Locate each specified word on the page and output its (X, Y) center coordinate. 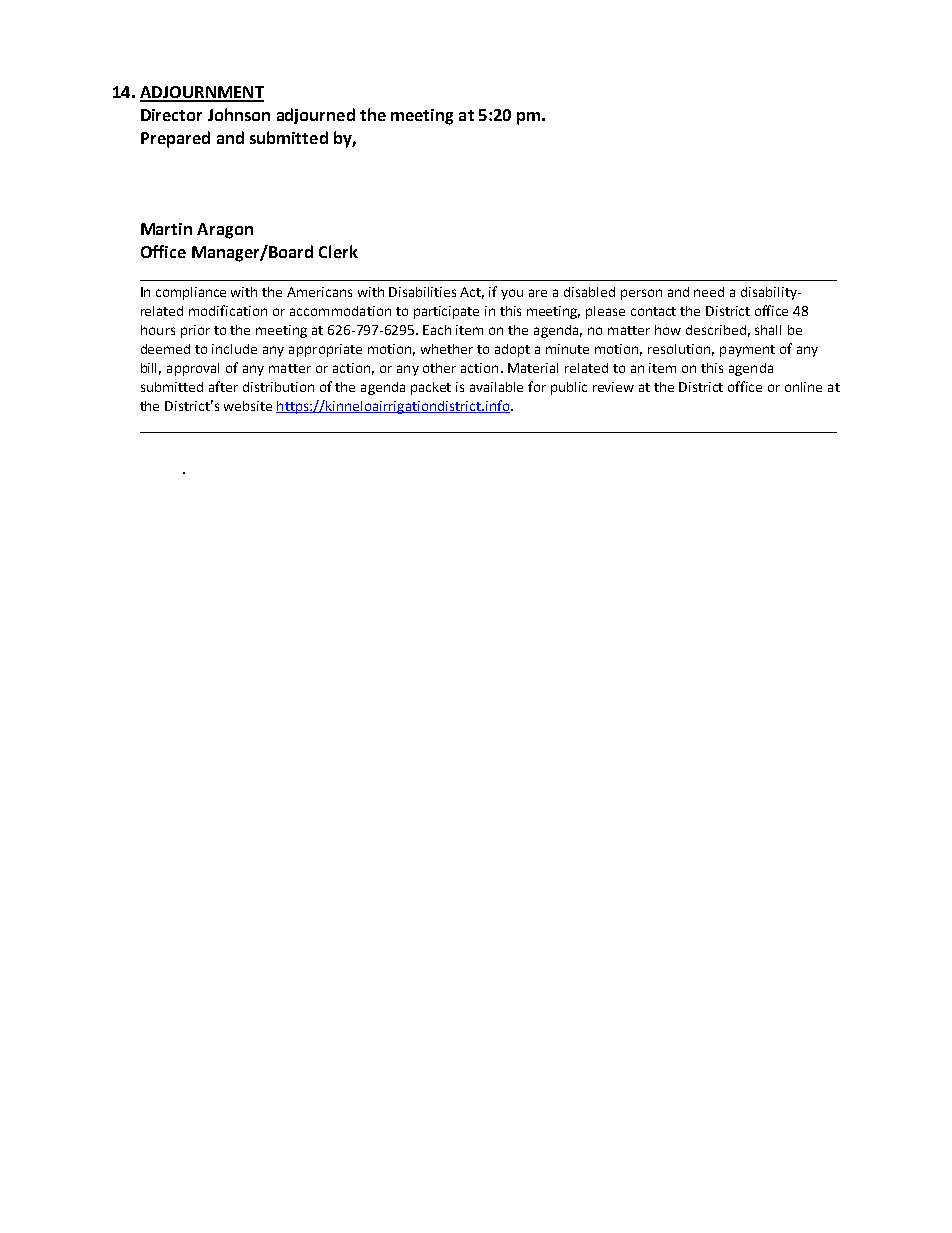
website (248, 406)
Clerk (338, 251)
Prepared (175, 139)
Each (437, 330)
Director (171, 115)
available (496, 387)
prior (195, 331)
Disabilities (422, 292)
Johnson (239, 114)
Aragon (225, 231)
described (716, 330)
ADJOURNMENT (202, 93)
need (709, 292)
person (641, 294)
